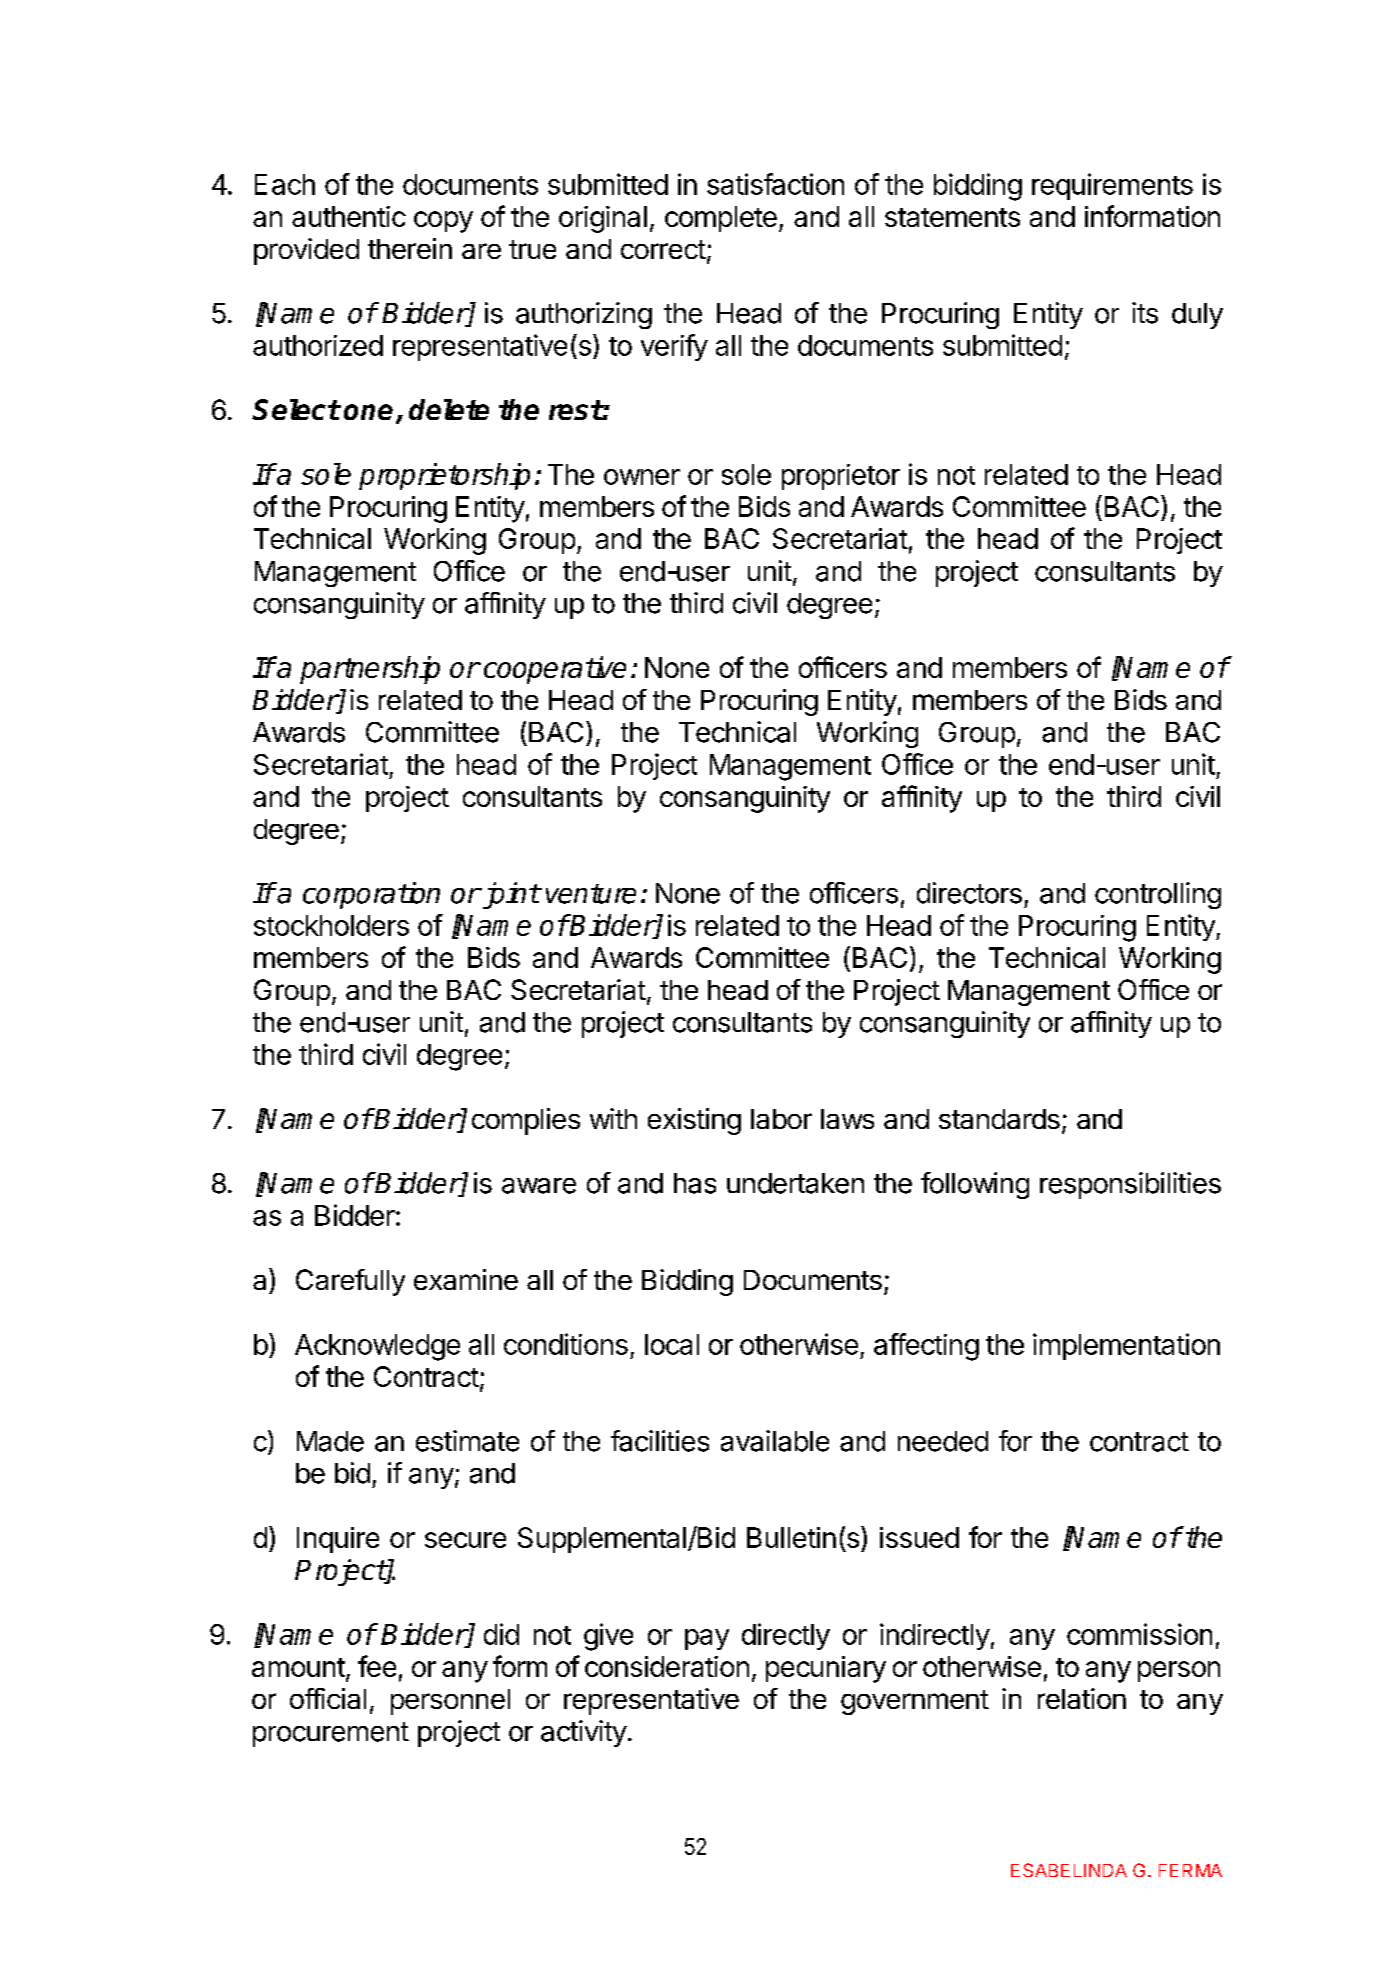 This document has height=1965, width=1390. What do you see at coordinates (1130, 1185) in the document?
I see `responsibilities` at bounding box center [1130, 1185].
